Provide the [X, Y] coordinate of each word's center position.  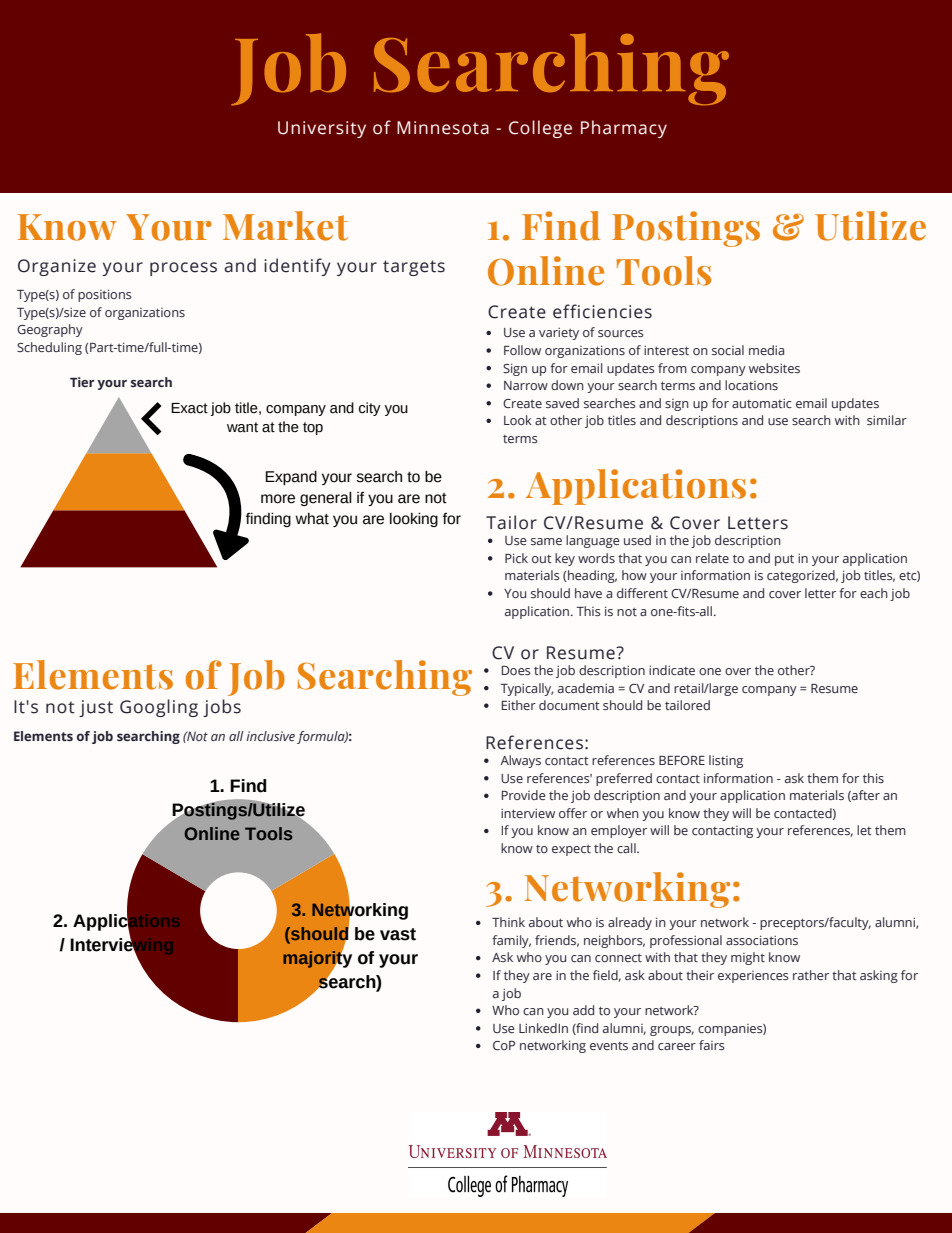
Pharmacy [624, 129]
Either [519, 705]
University [322, 129]
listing [726, 761]
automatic [762, 403]
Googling [159, 708]
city [370, 409]
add [583, 1010]
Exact [189, 408]
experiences [753, 977]
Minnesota [443, 128]
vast [398, 934]
